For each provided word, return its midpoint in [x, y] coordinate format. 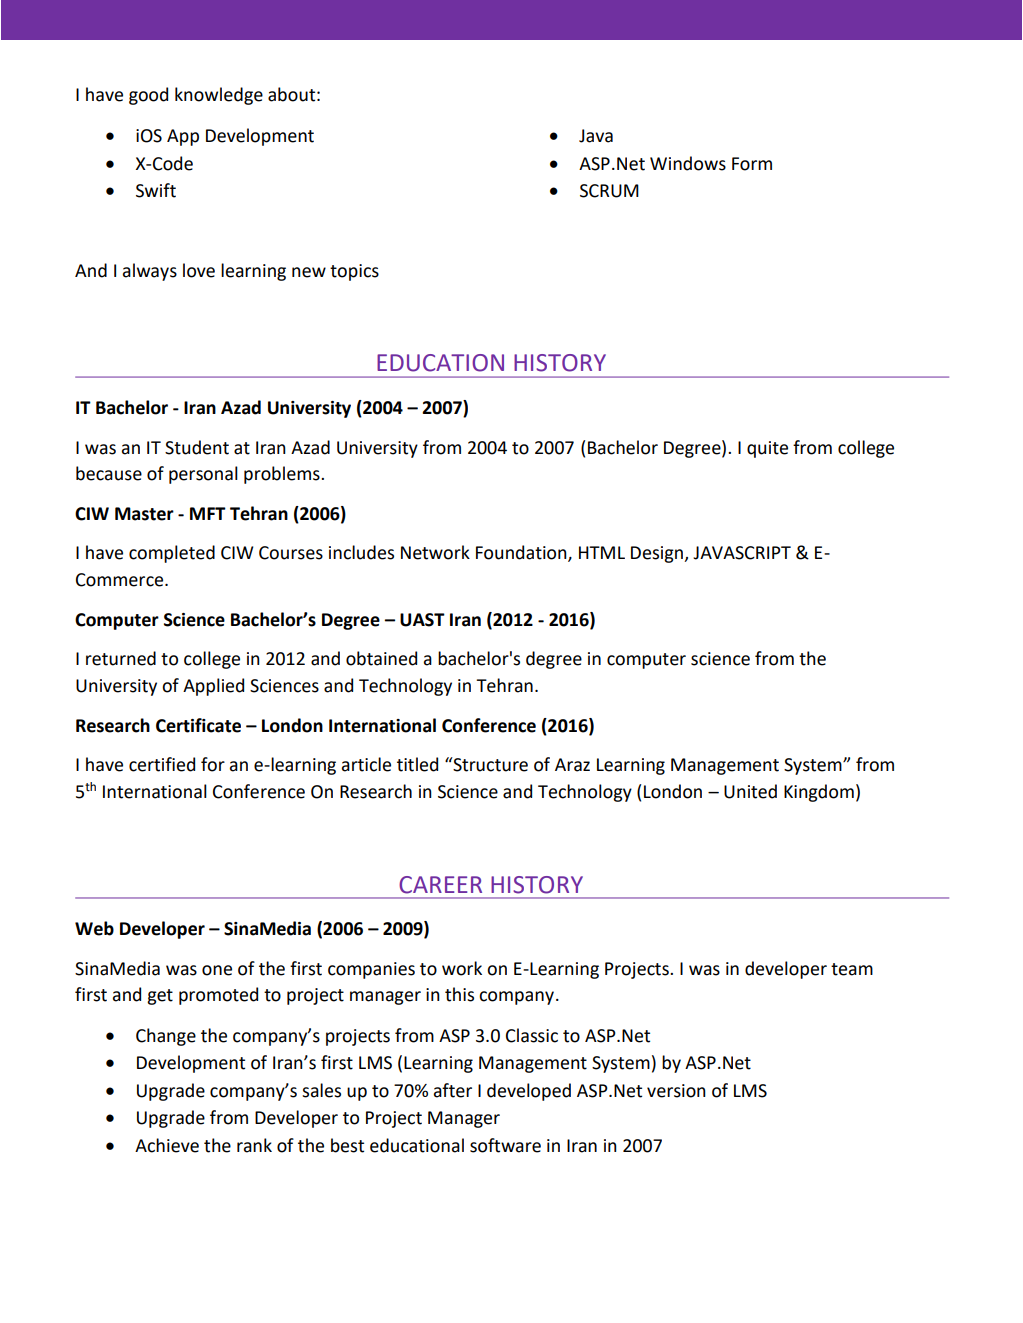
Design [658, 554]
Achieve [167, 1145]
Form [752, 164]
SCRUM [609, 191]
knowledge [219, 96]
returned [121, 658]
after [453, 1090]
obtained [381, 658]
